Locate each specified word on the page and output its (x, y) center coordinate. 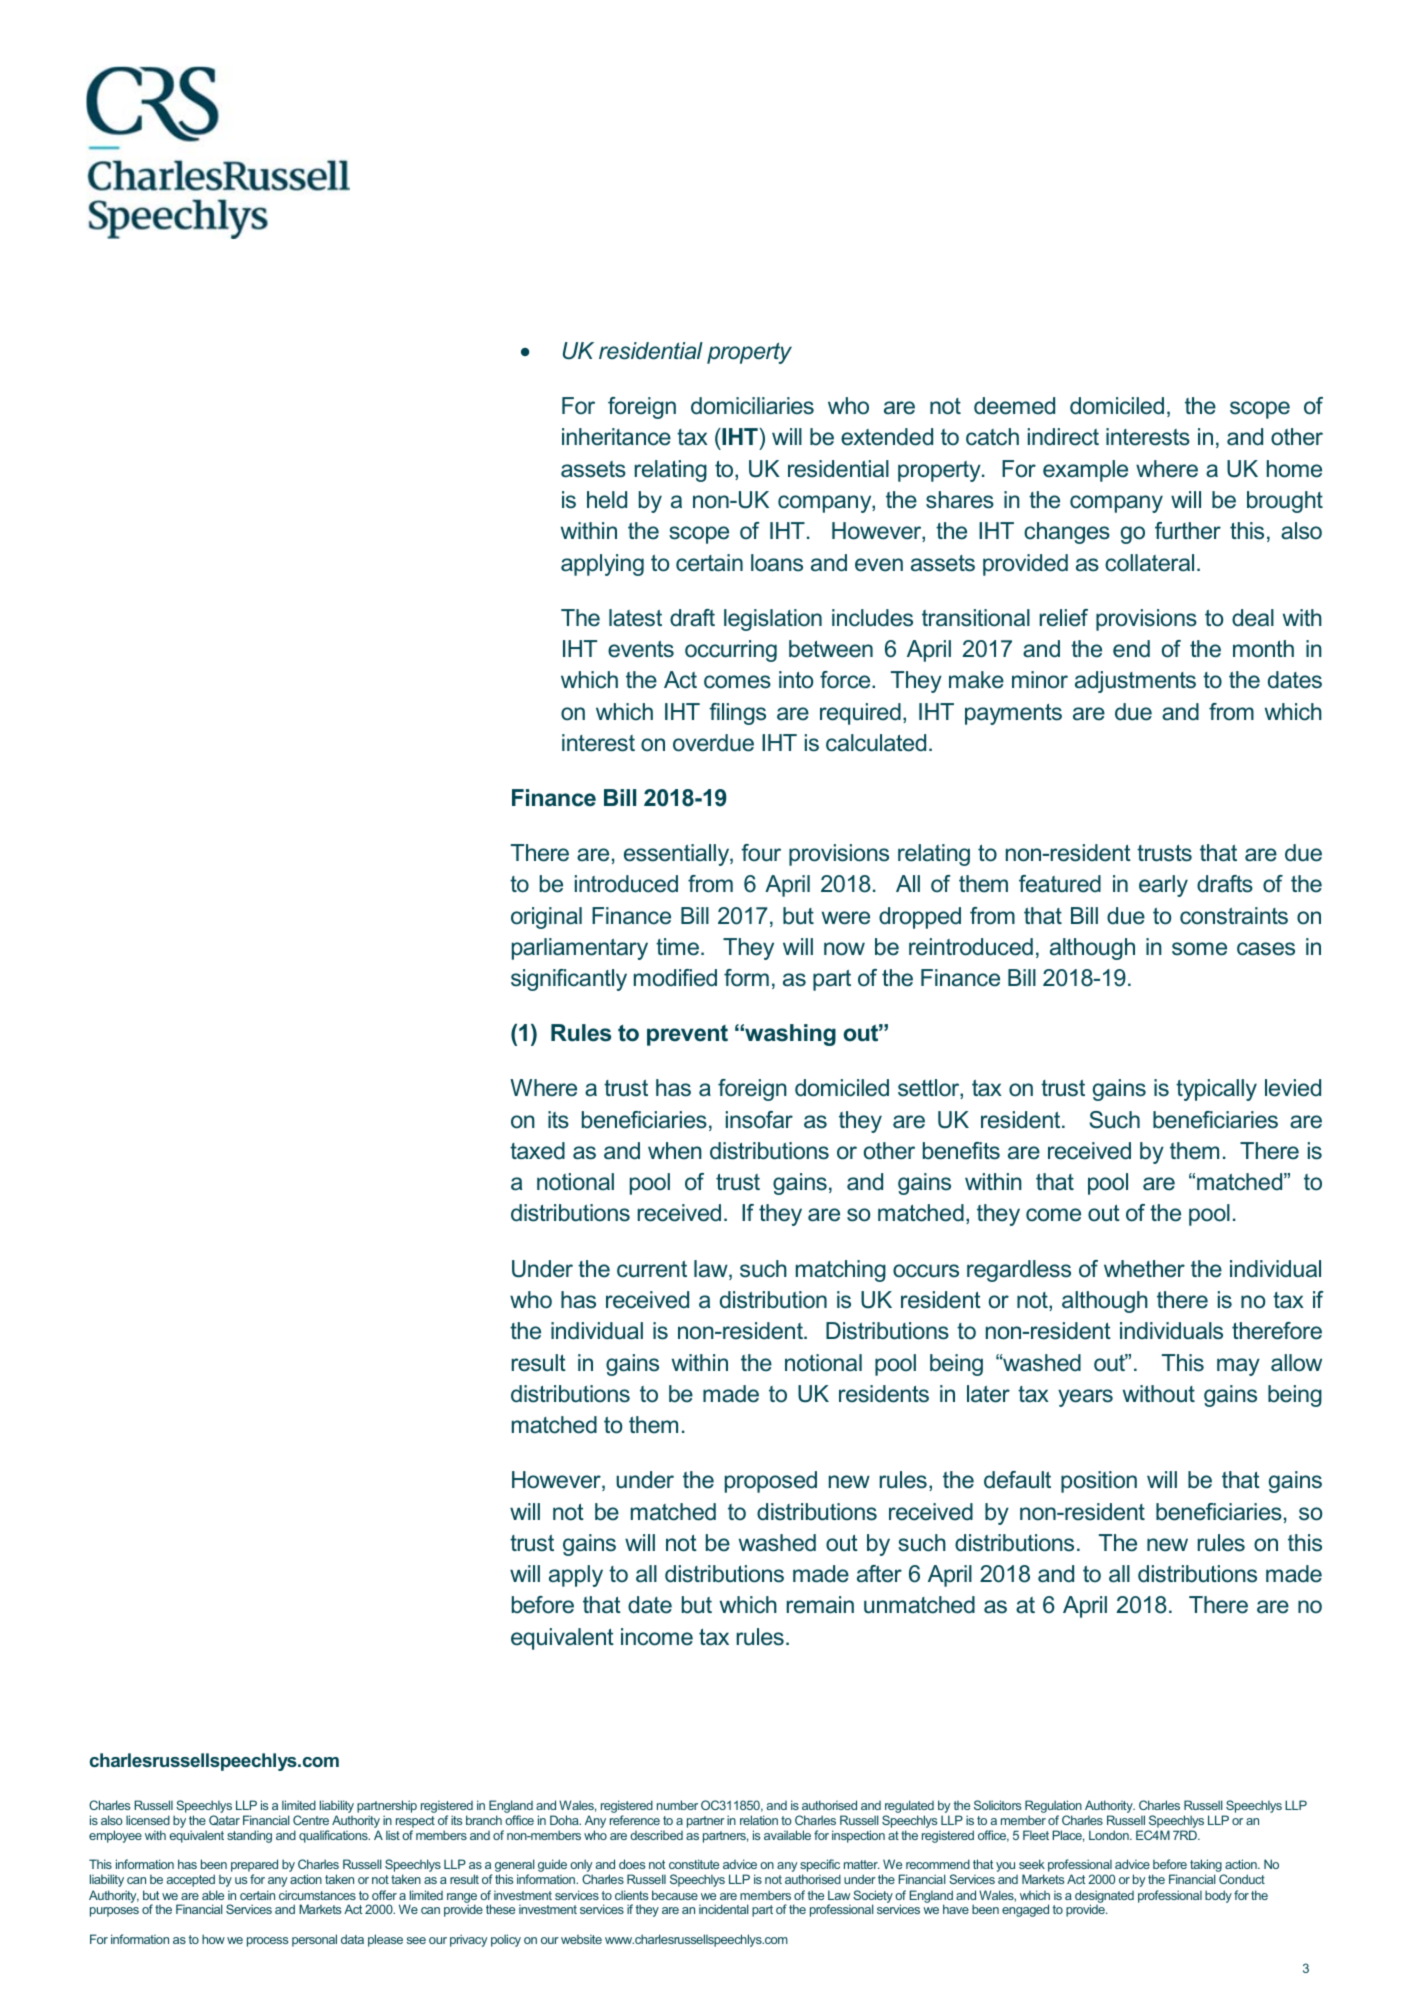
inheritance (616, 437)
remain (820, 1605)
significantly (569, 980)
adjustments (1135, 682)
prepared (254, 1867)
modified (675, 978)
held (607, 500)
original (546, 918)
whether (1144, 1269)
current (652, 1269)
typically (1216, 1090)
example (1085, 471)
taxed (537, 1151)
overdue (713, 743)
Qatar (224, 1820)
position (1099, 1482)
